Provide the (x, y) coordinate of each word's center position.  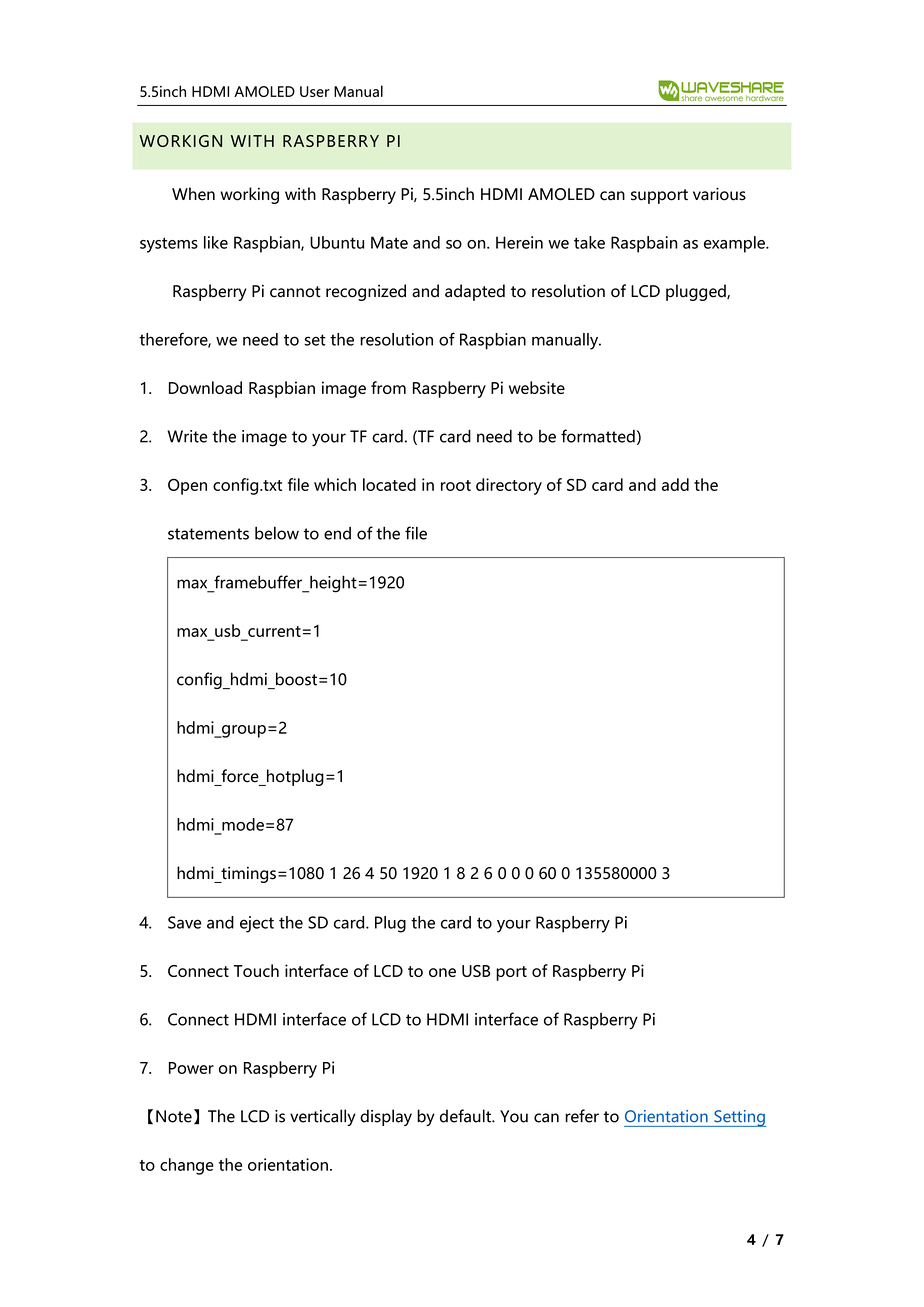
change (187, 1166)
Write (187, 436)
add (675, 484)
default (466, 1116)
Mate (389, 242)
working (249, 195)
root (456, 485)
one (442, 972)
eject (257, 924)
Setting (739, 1118)
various (719, 194)
